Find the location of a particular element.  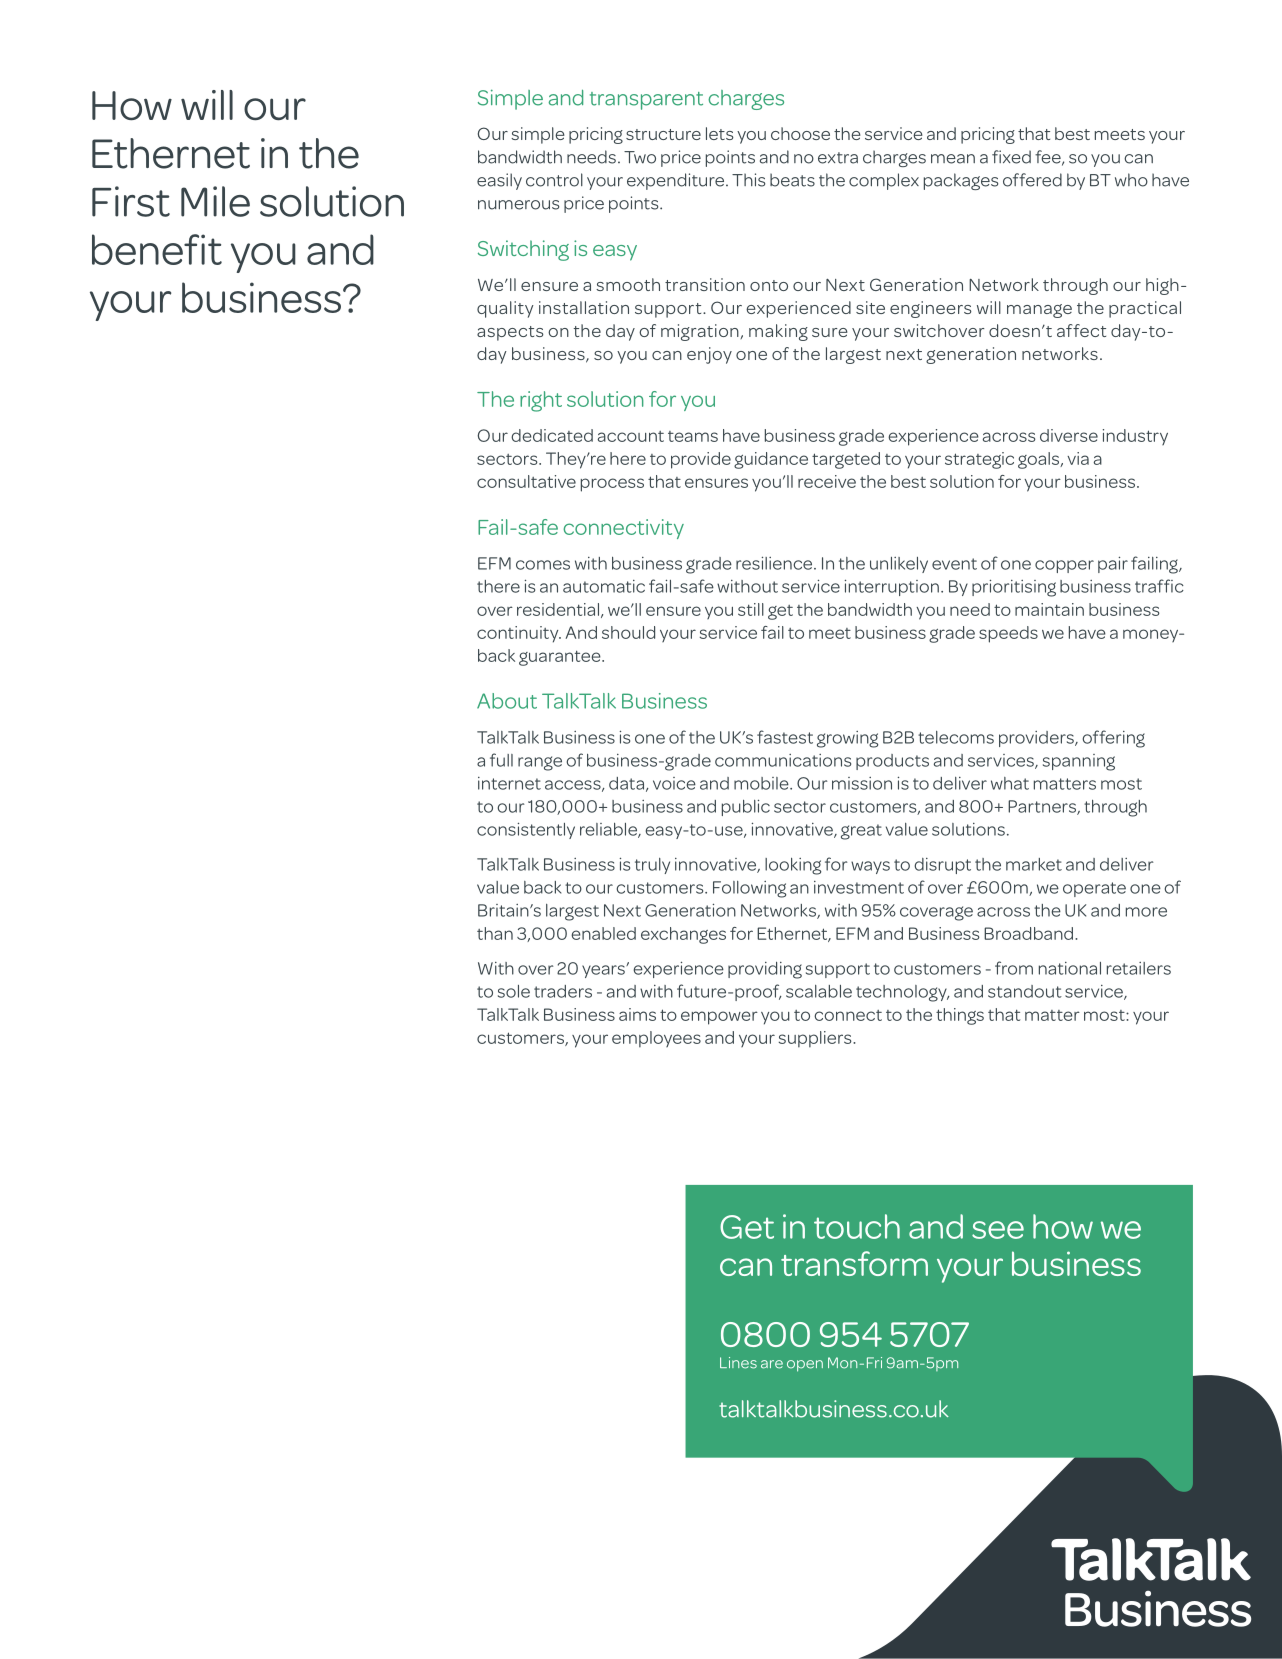

fixed is located at coordinates (1011, 157).
